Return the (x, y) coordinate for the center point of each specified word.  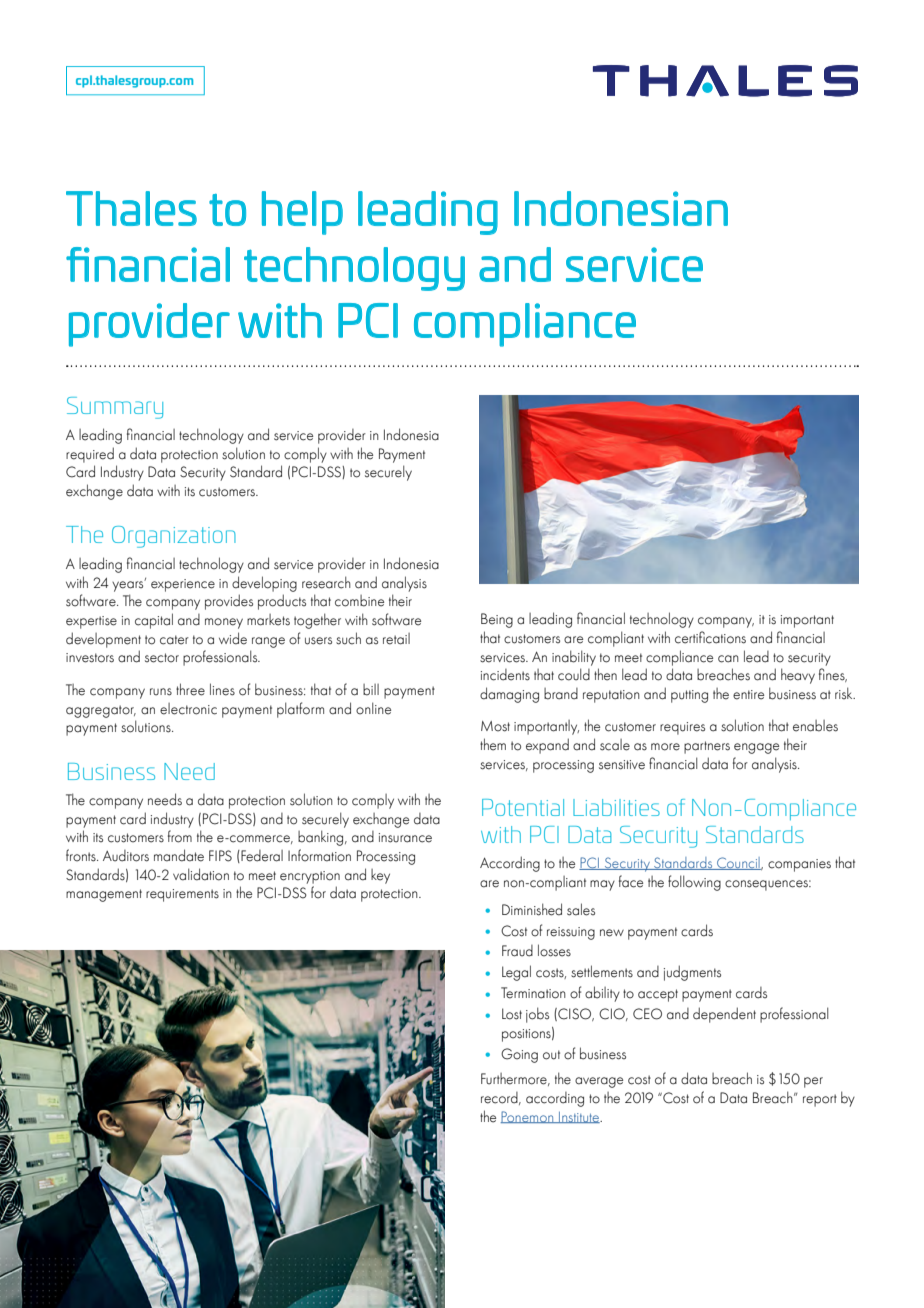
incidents (505, 675)
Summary (115, 408)
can (728, 659)
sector (162, 658)
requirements (182, 895)
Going (519, 1055)
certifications (710, 637)
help (302, 213)
